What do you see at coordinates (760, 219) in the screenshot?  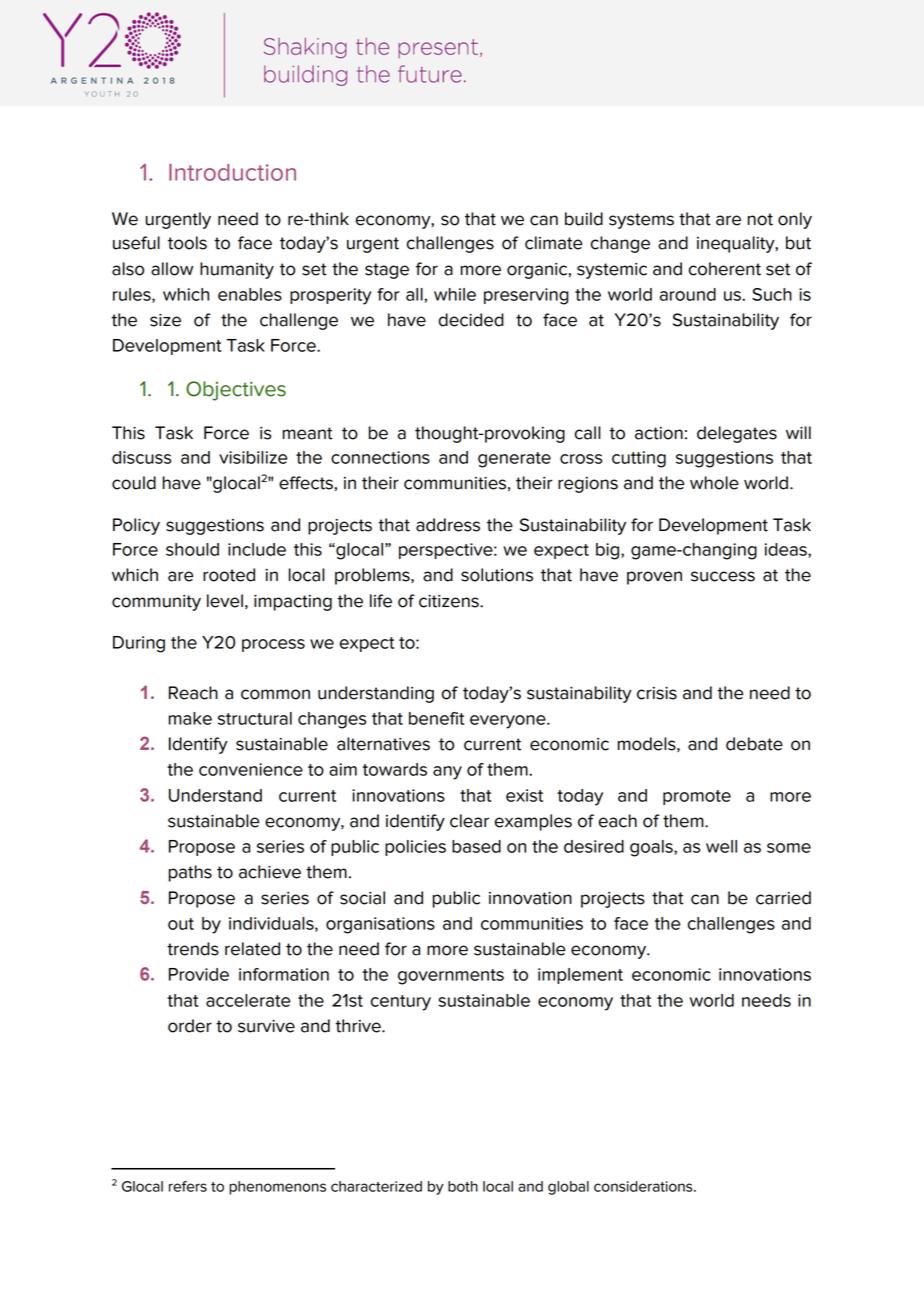 I see `not` at bounding box center [760, 219].
